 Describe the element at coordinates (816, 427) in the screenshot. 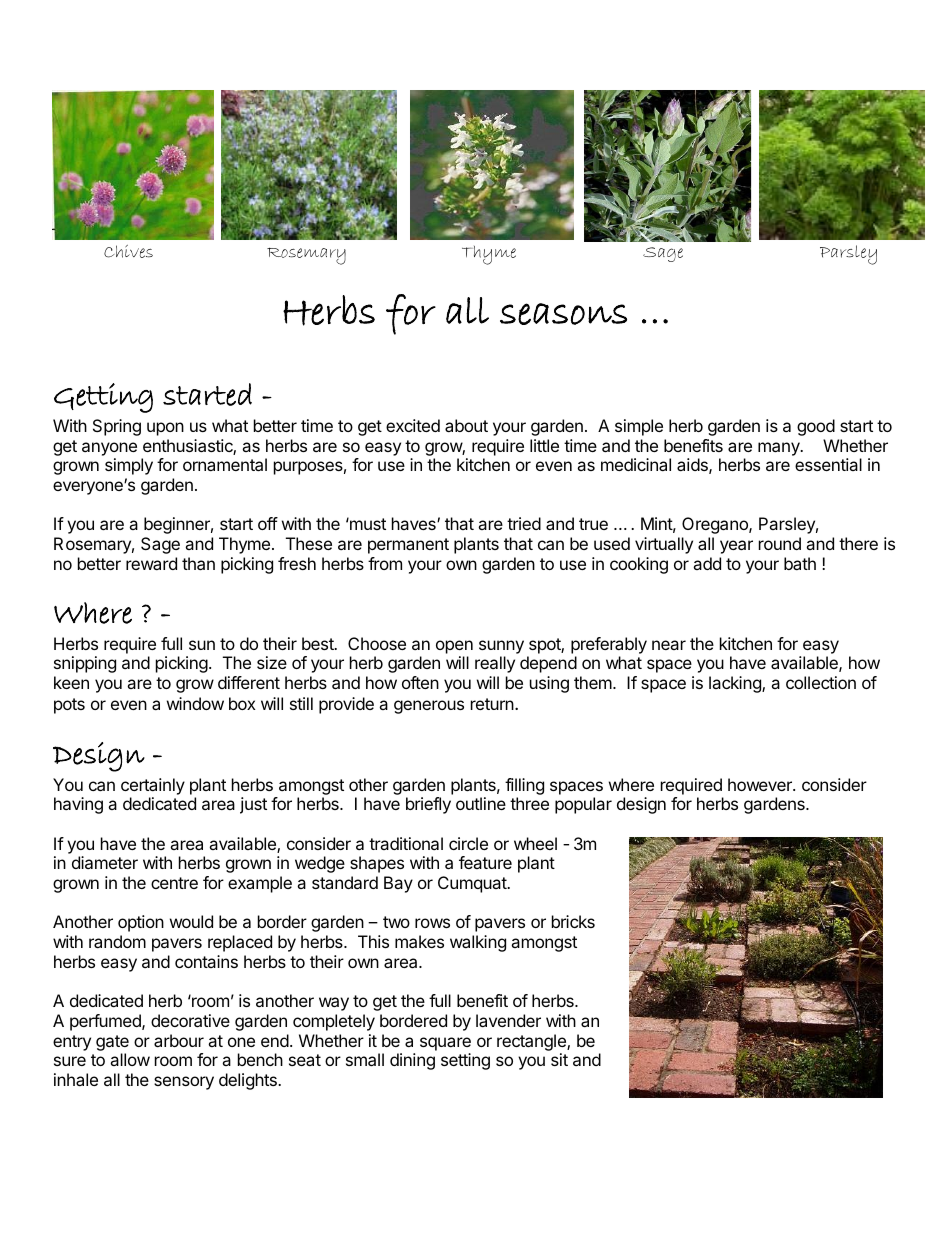

I see `good` at that location.
